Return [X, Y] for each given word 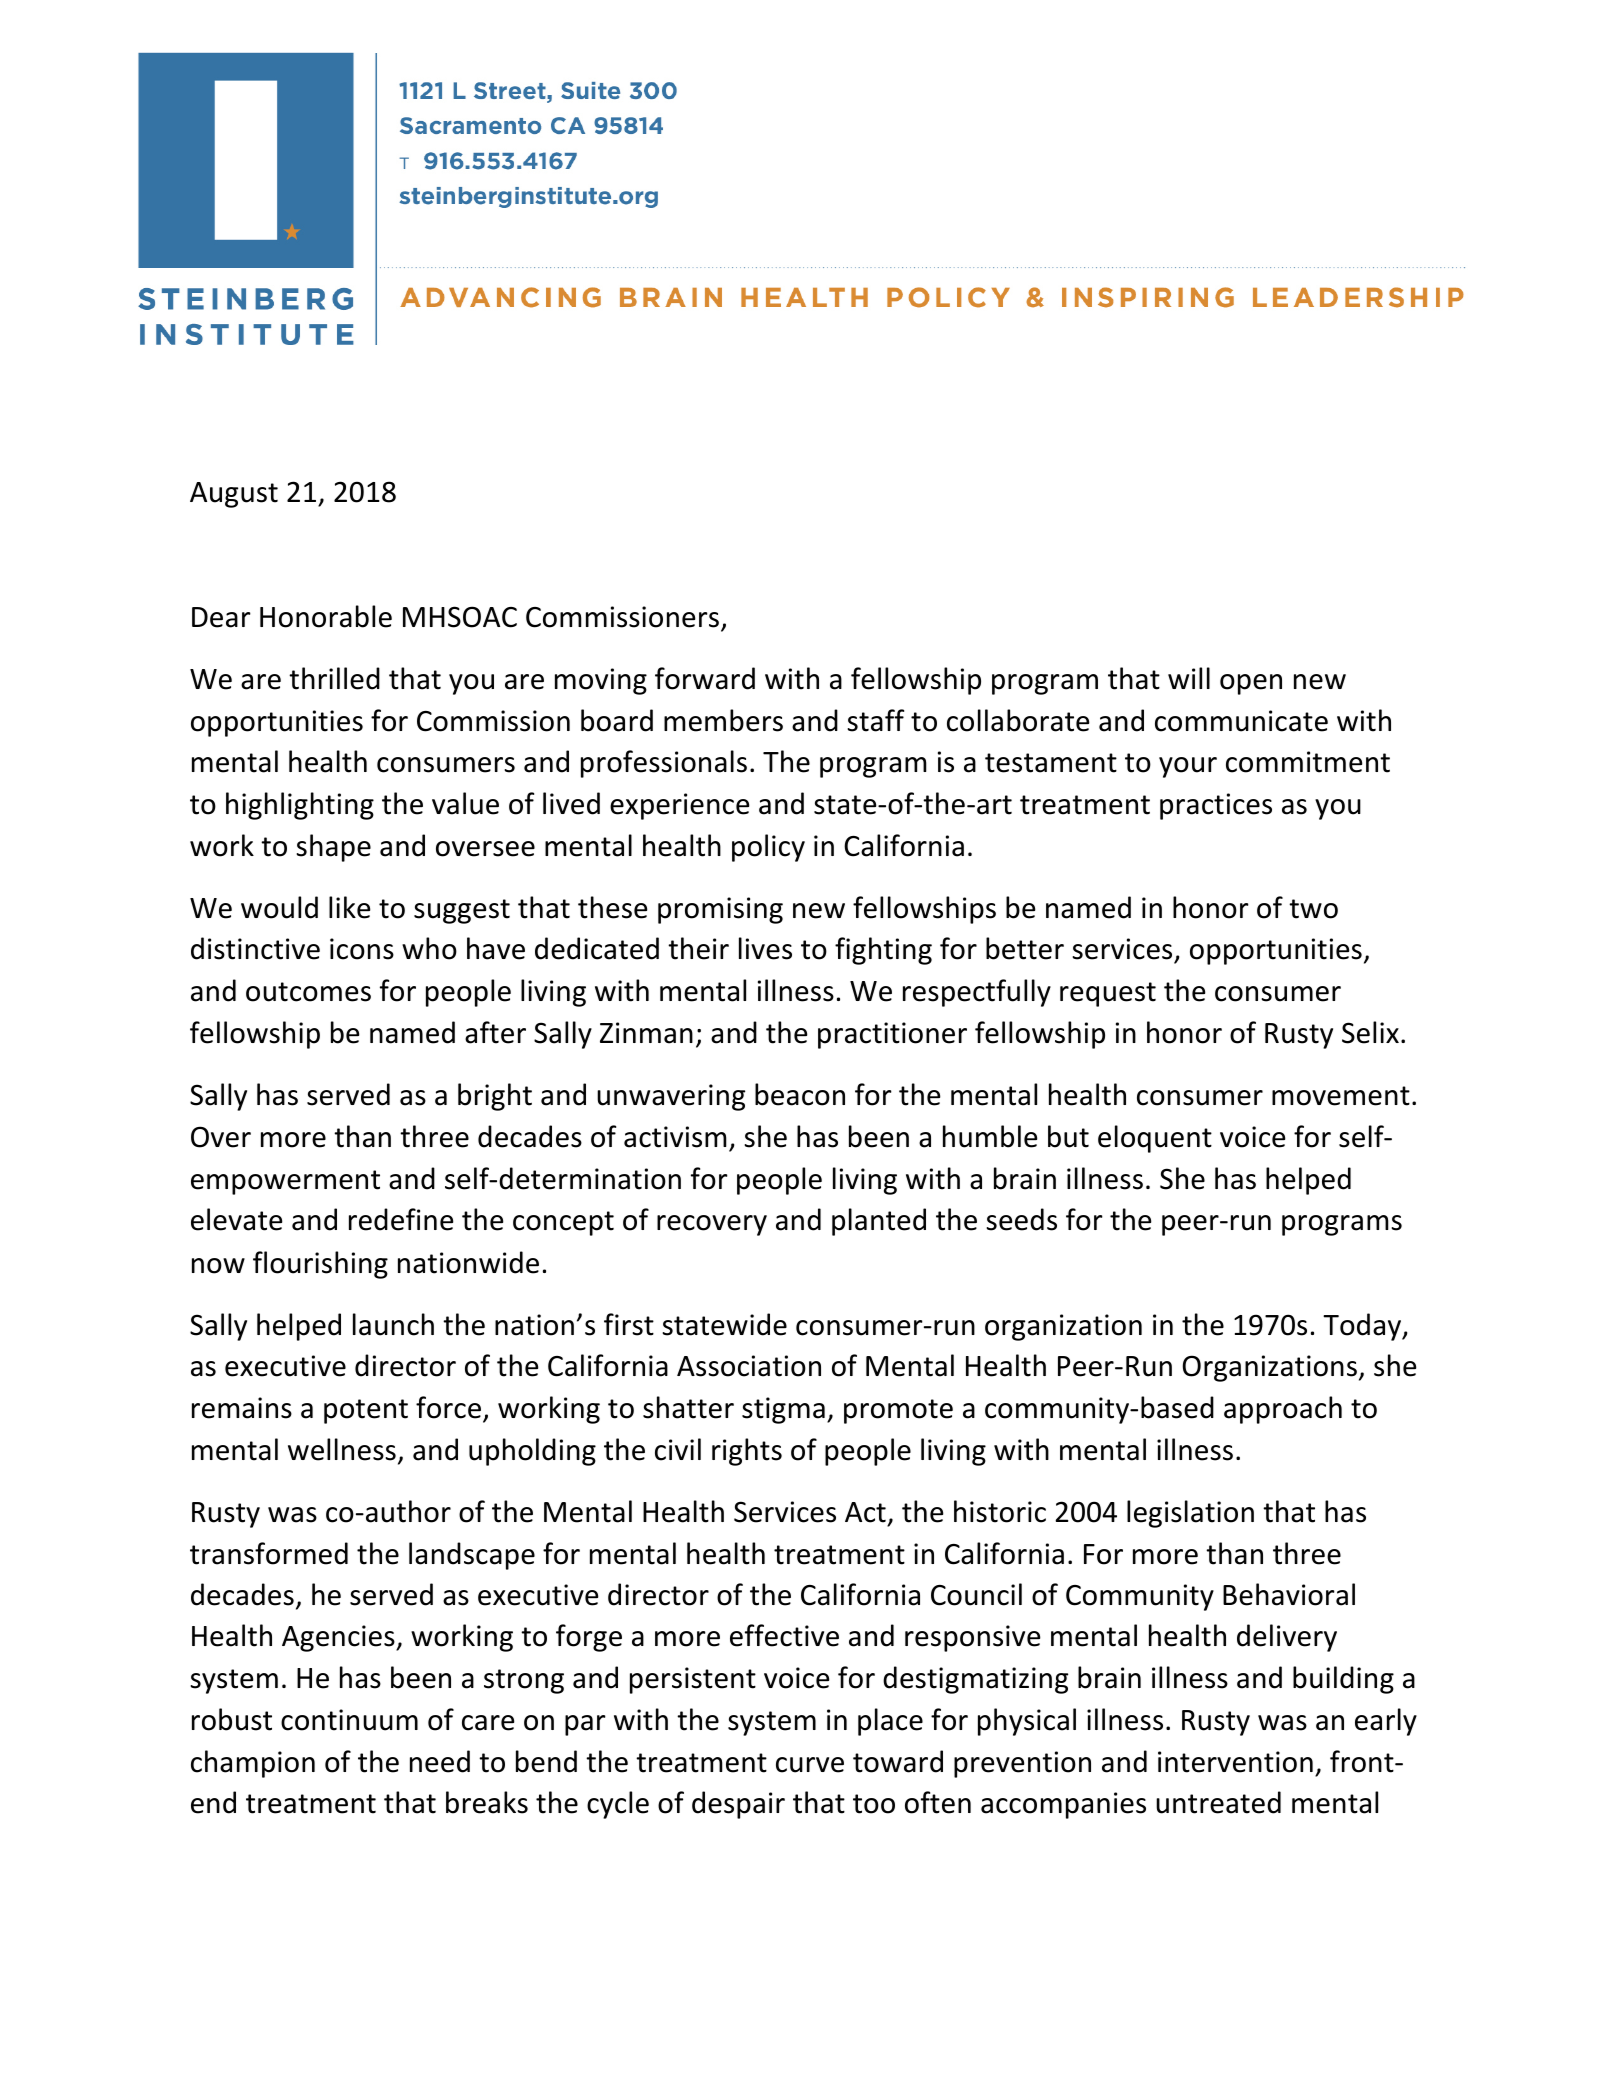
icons [362, 949]
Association [749, 1366]
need [440, 1761]
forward [705, 678]
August [234, 495]
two [1313, 909]
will [1189, 678]
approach [1283, 1410]
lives [765, 948]
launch [393, 1324]
